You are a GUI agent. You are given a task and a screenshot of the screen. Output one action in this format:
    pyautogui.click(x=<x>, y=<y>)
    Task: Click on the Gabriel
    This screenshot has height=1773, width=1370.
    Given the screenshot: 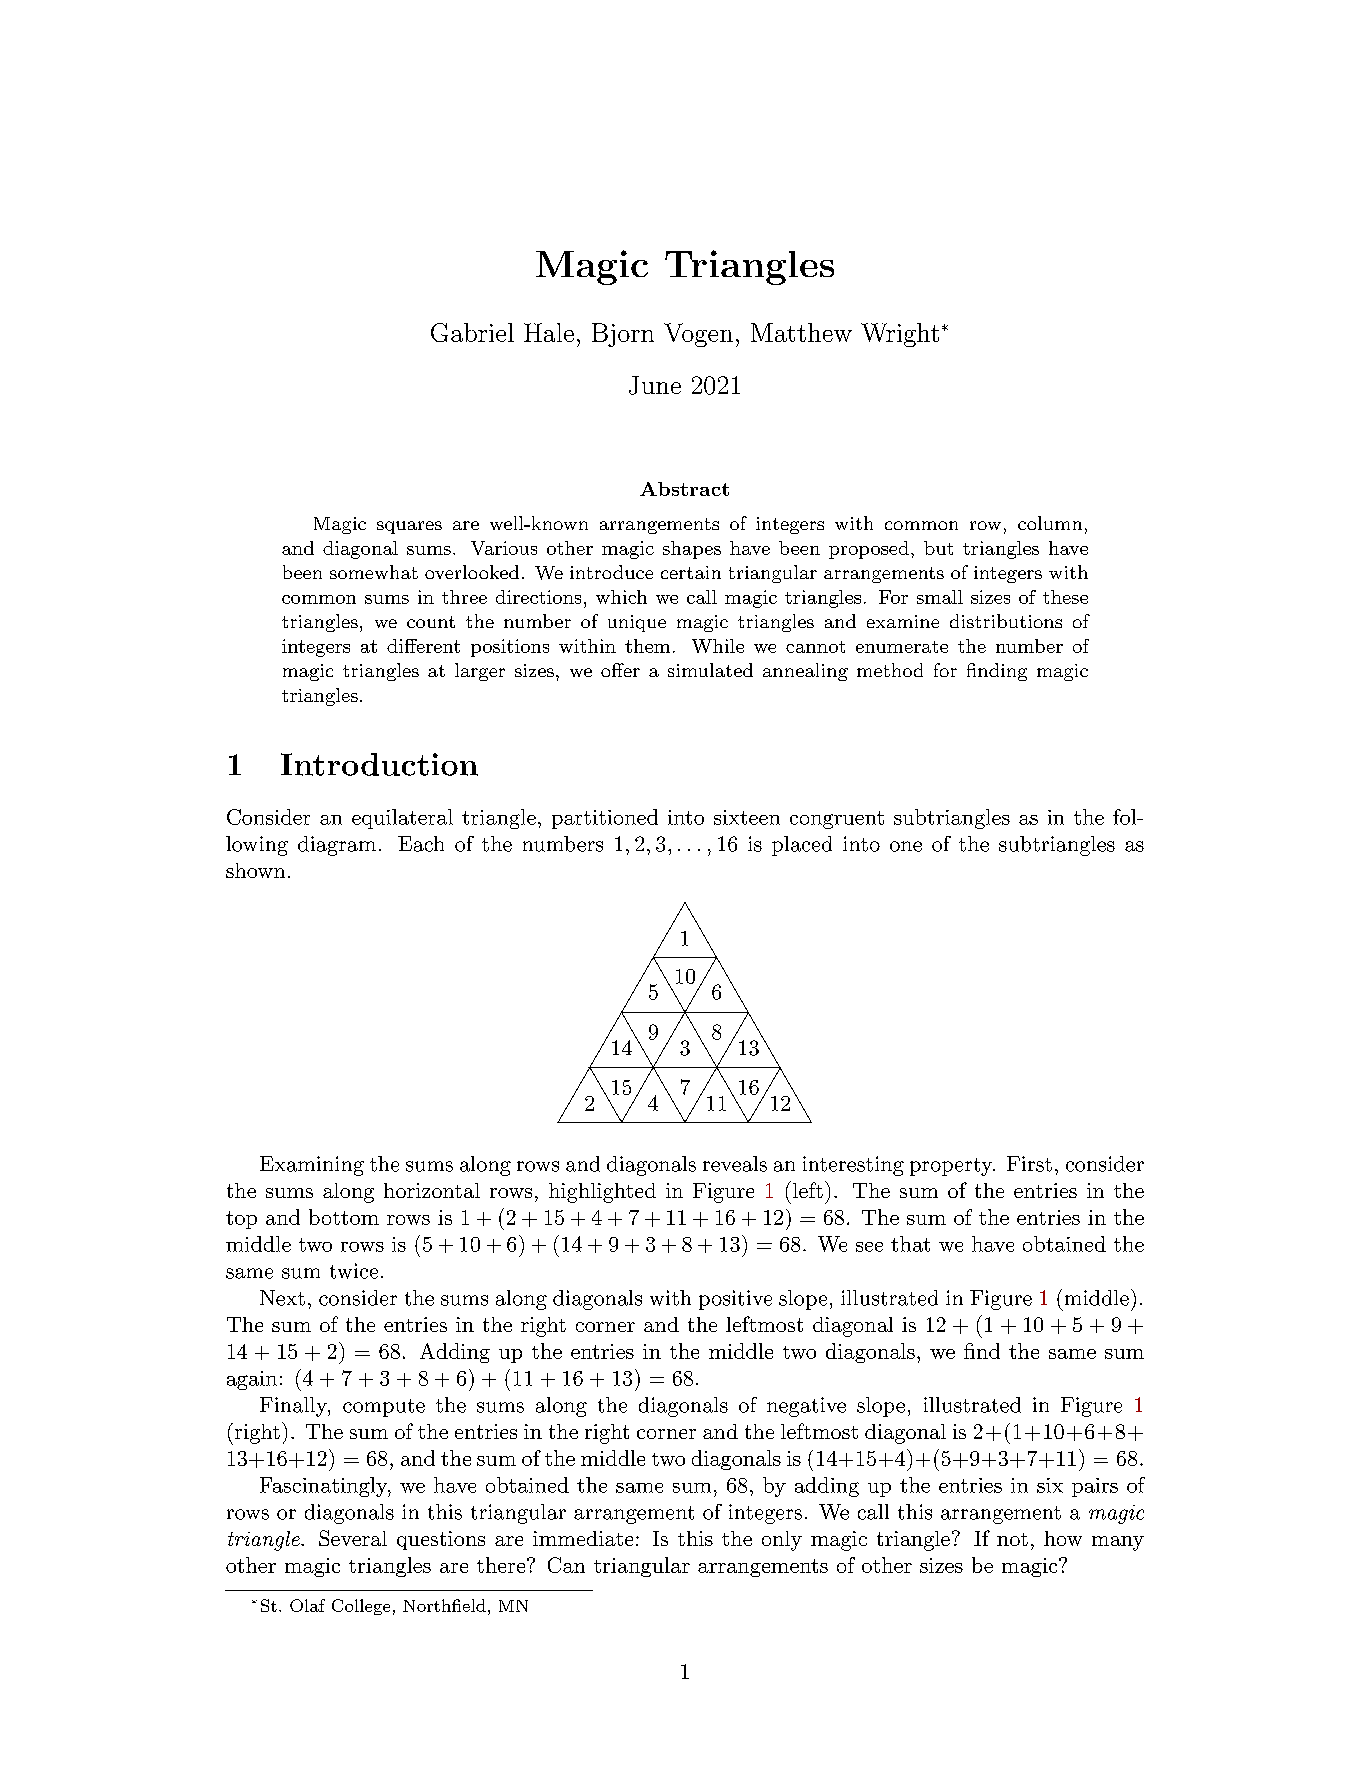 What is the action you would take?
    pyautogui.click(x=472, y=332)
